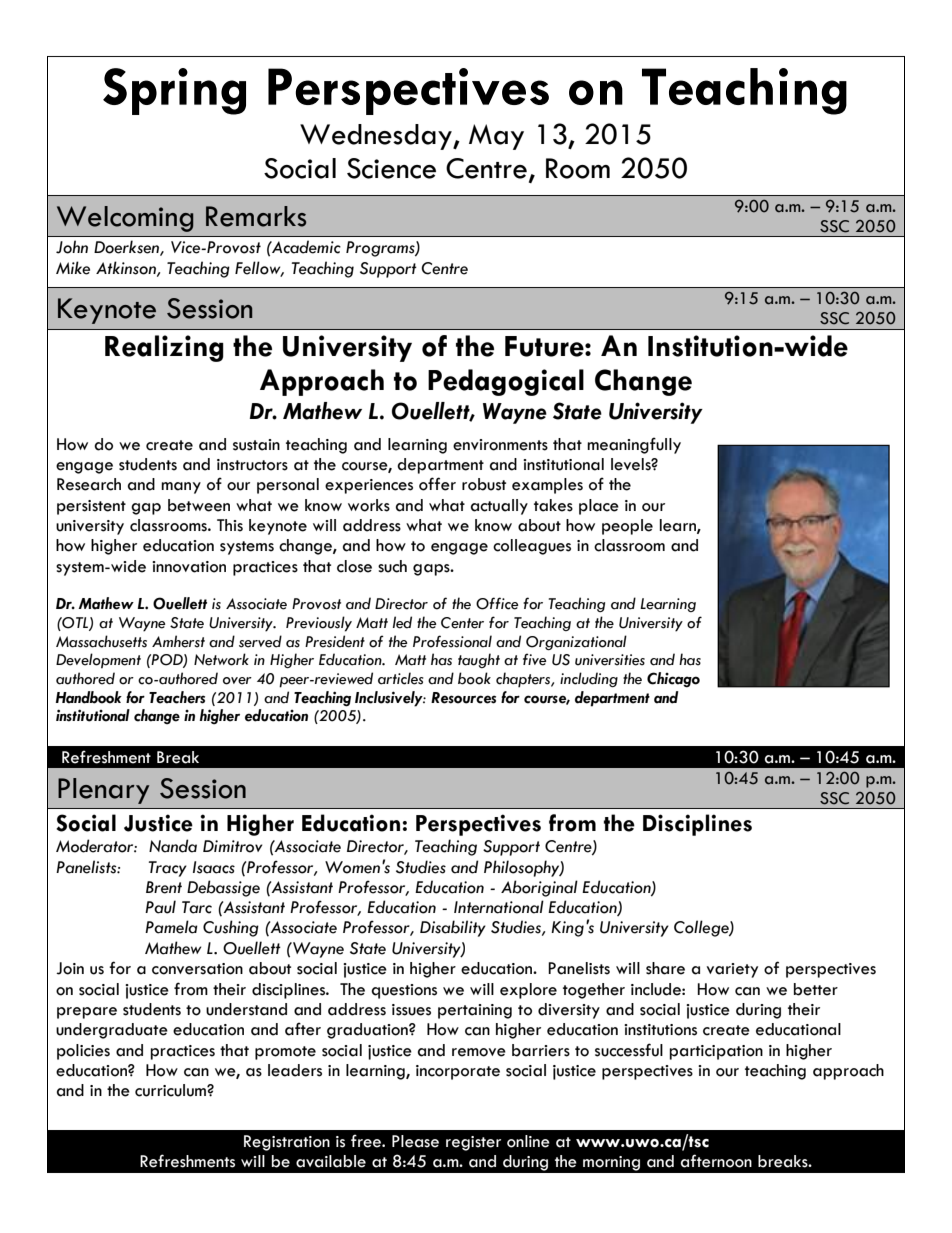 The height and width of the screenshot is (1233, 952). What do you see at coordinates (164, 348) in the screenshot?
I see `Realizing` at bounding box center [164, 348].
